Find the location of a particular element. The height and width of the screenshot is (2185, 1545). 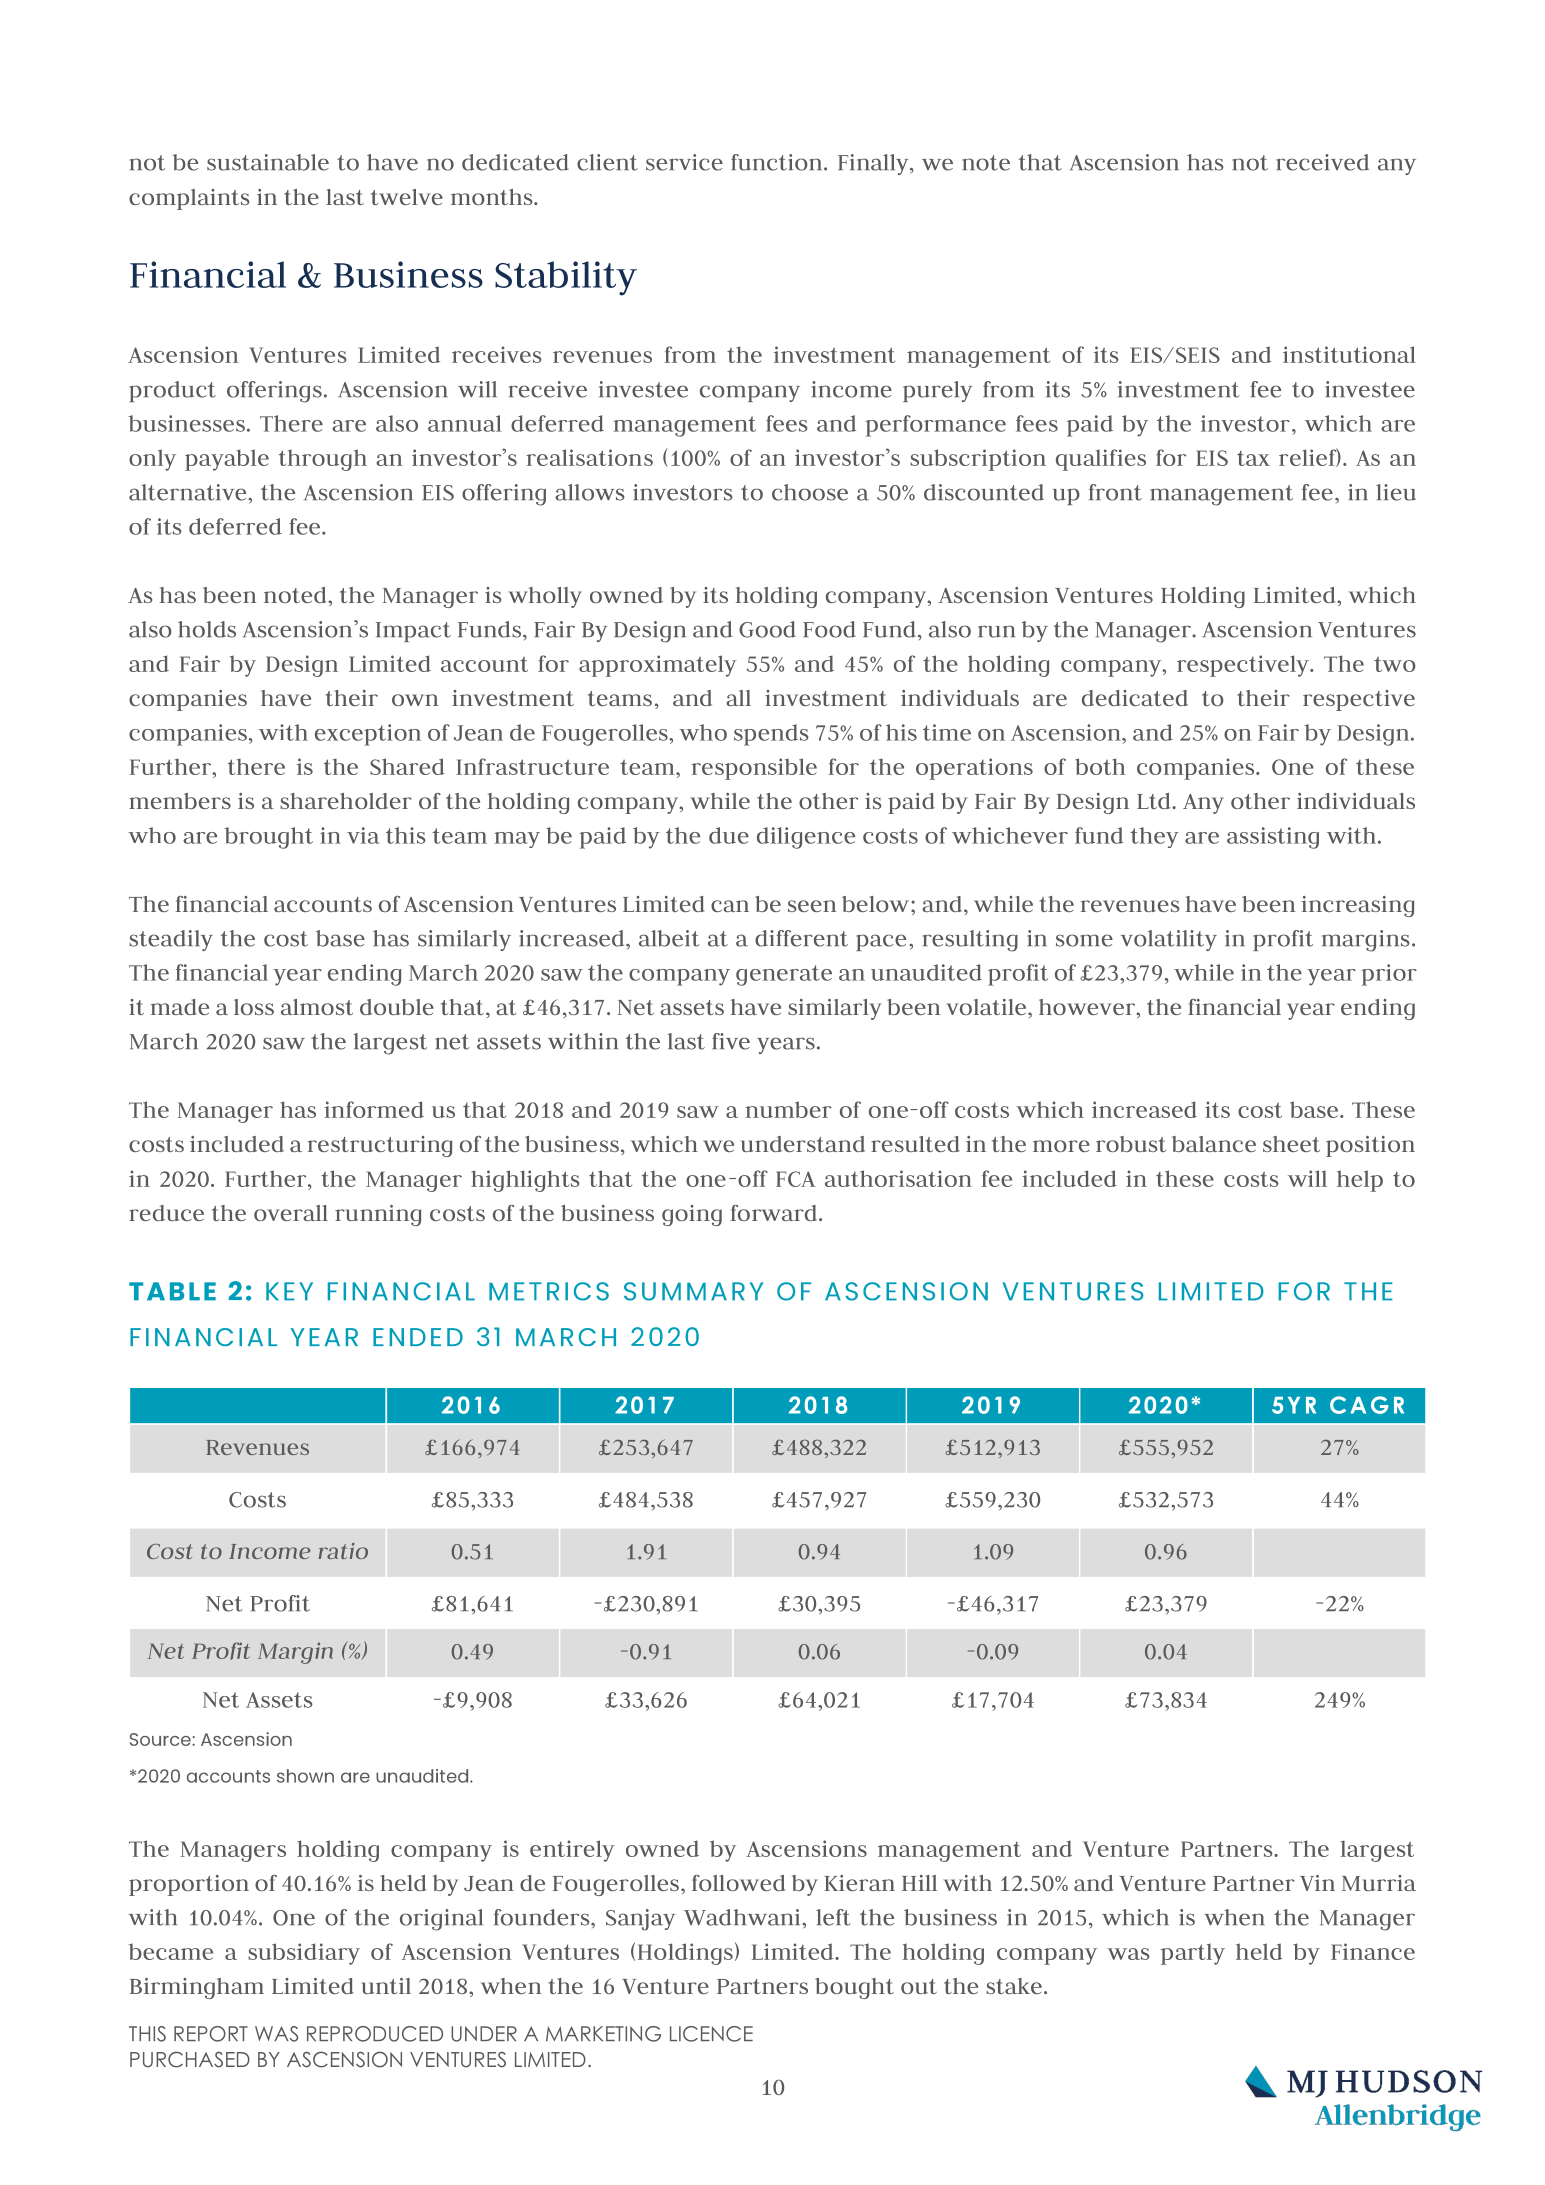

assisting is located at coordinates (1273, 838).
